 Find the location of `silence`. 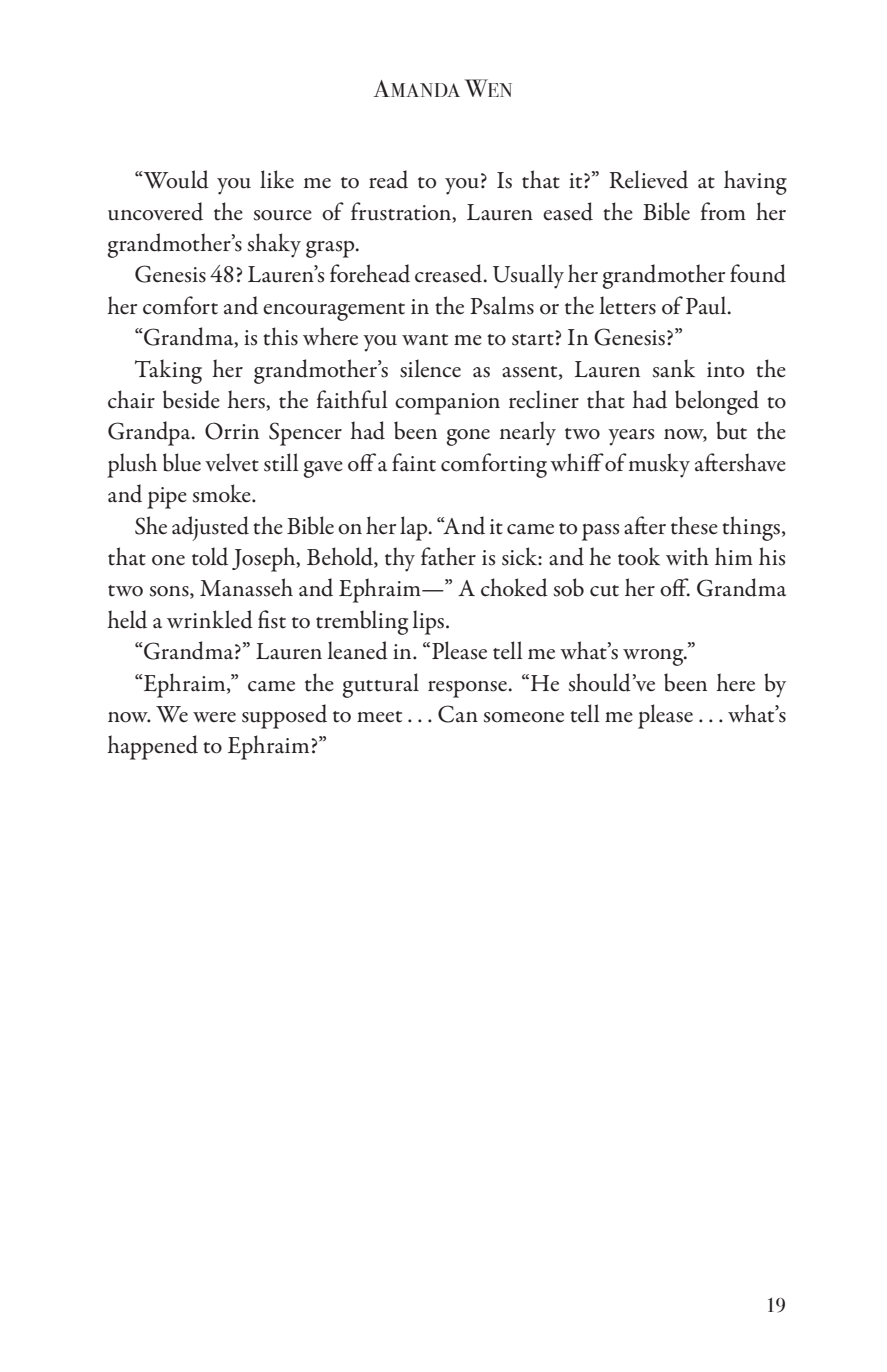

silence is located at coordinates (430, 368).
